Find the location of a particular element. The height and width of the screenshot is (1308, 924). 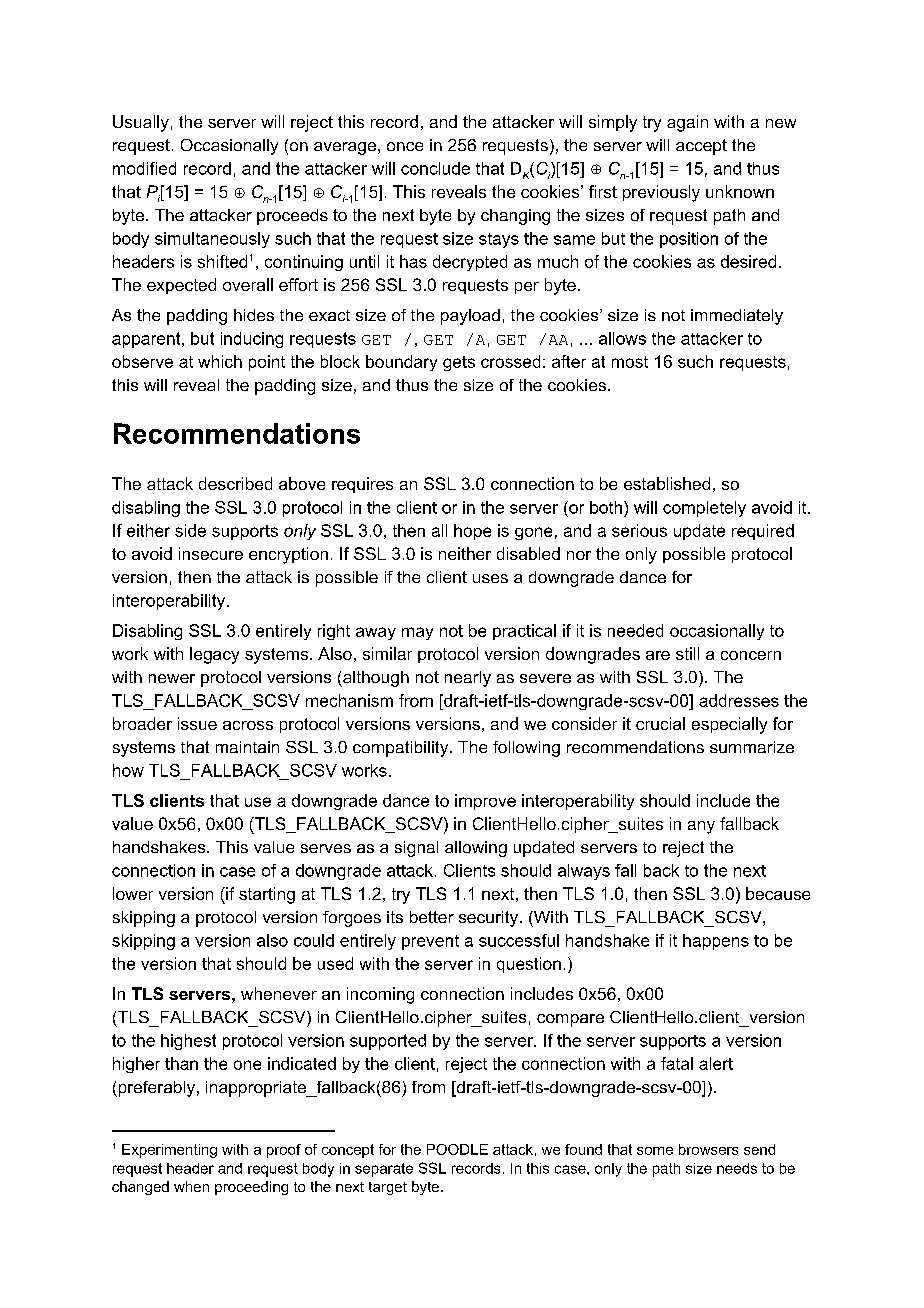

nearly is located at coordinates (468, 679).
